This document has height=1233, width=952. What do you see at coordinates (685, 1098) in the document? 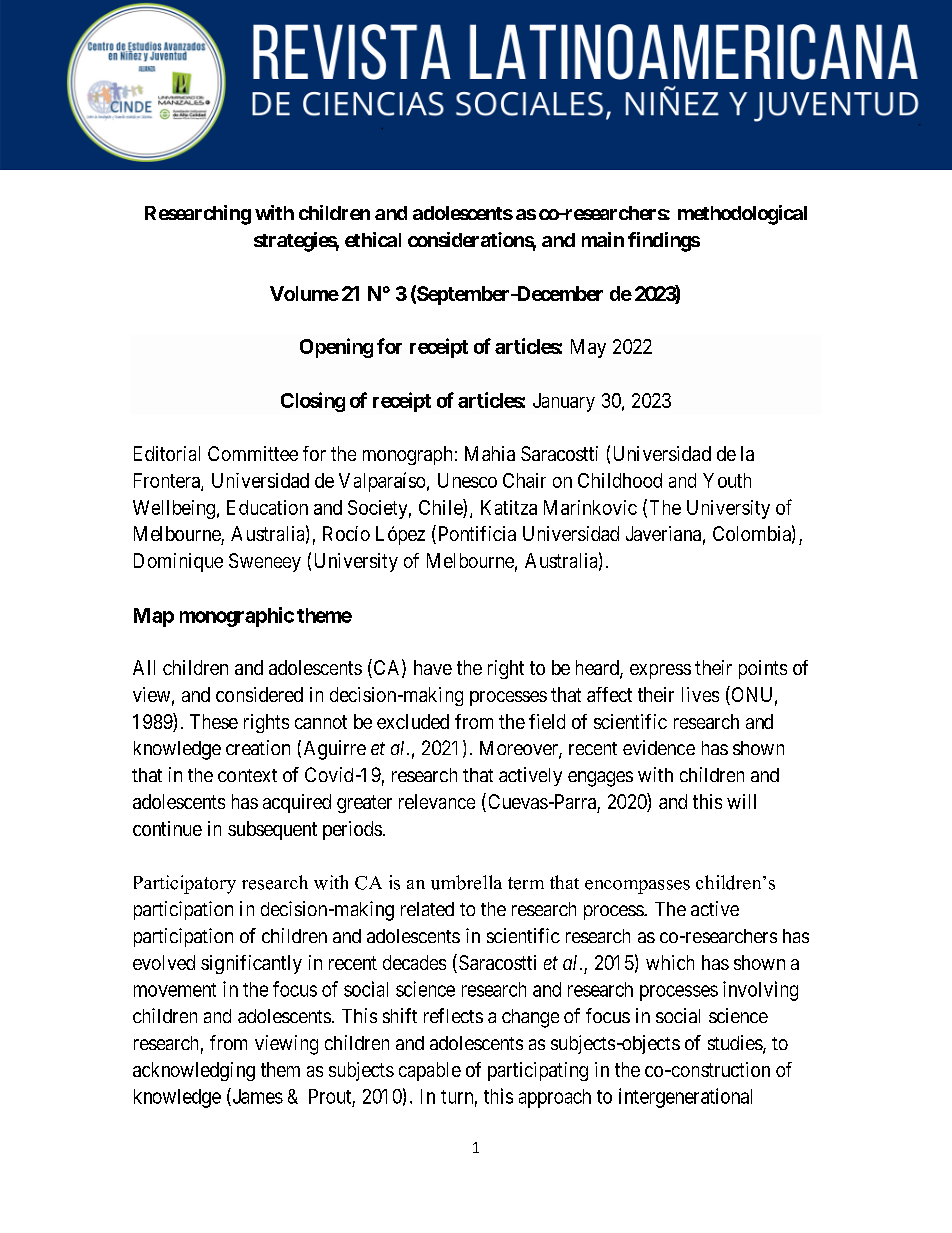
I see `intergenerational` at bounding box center [685, 1098].
